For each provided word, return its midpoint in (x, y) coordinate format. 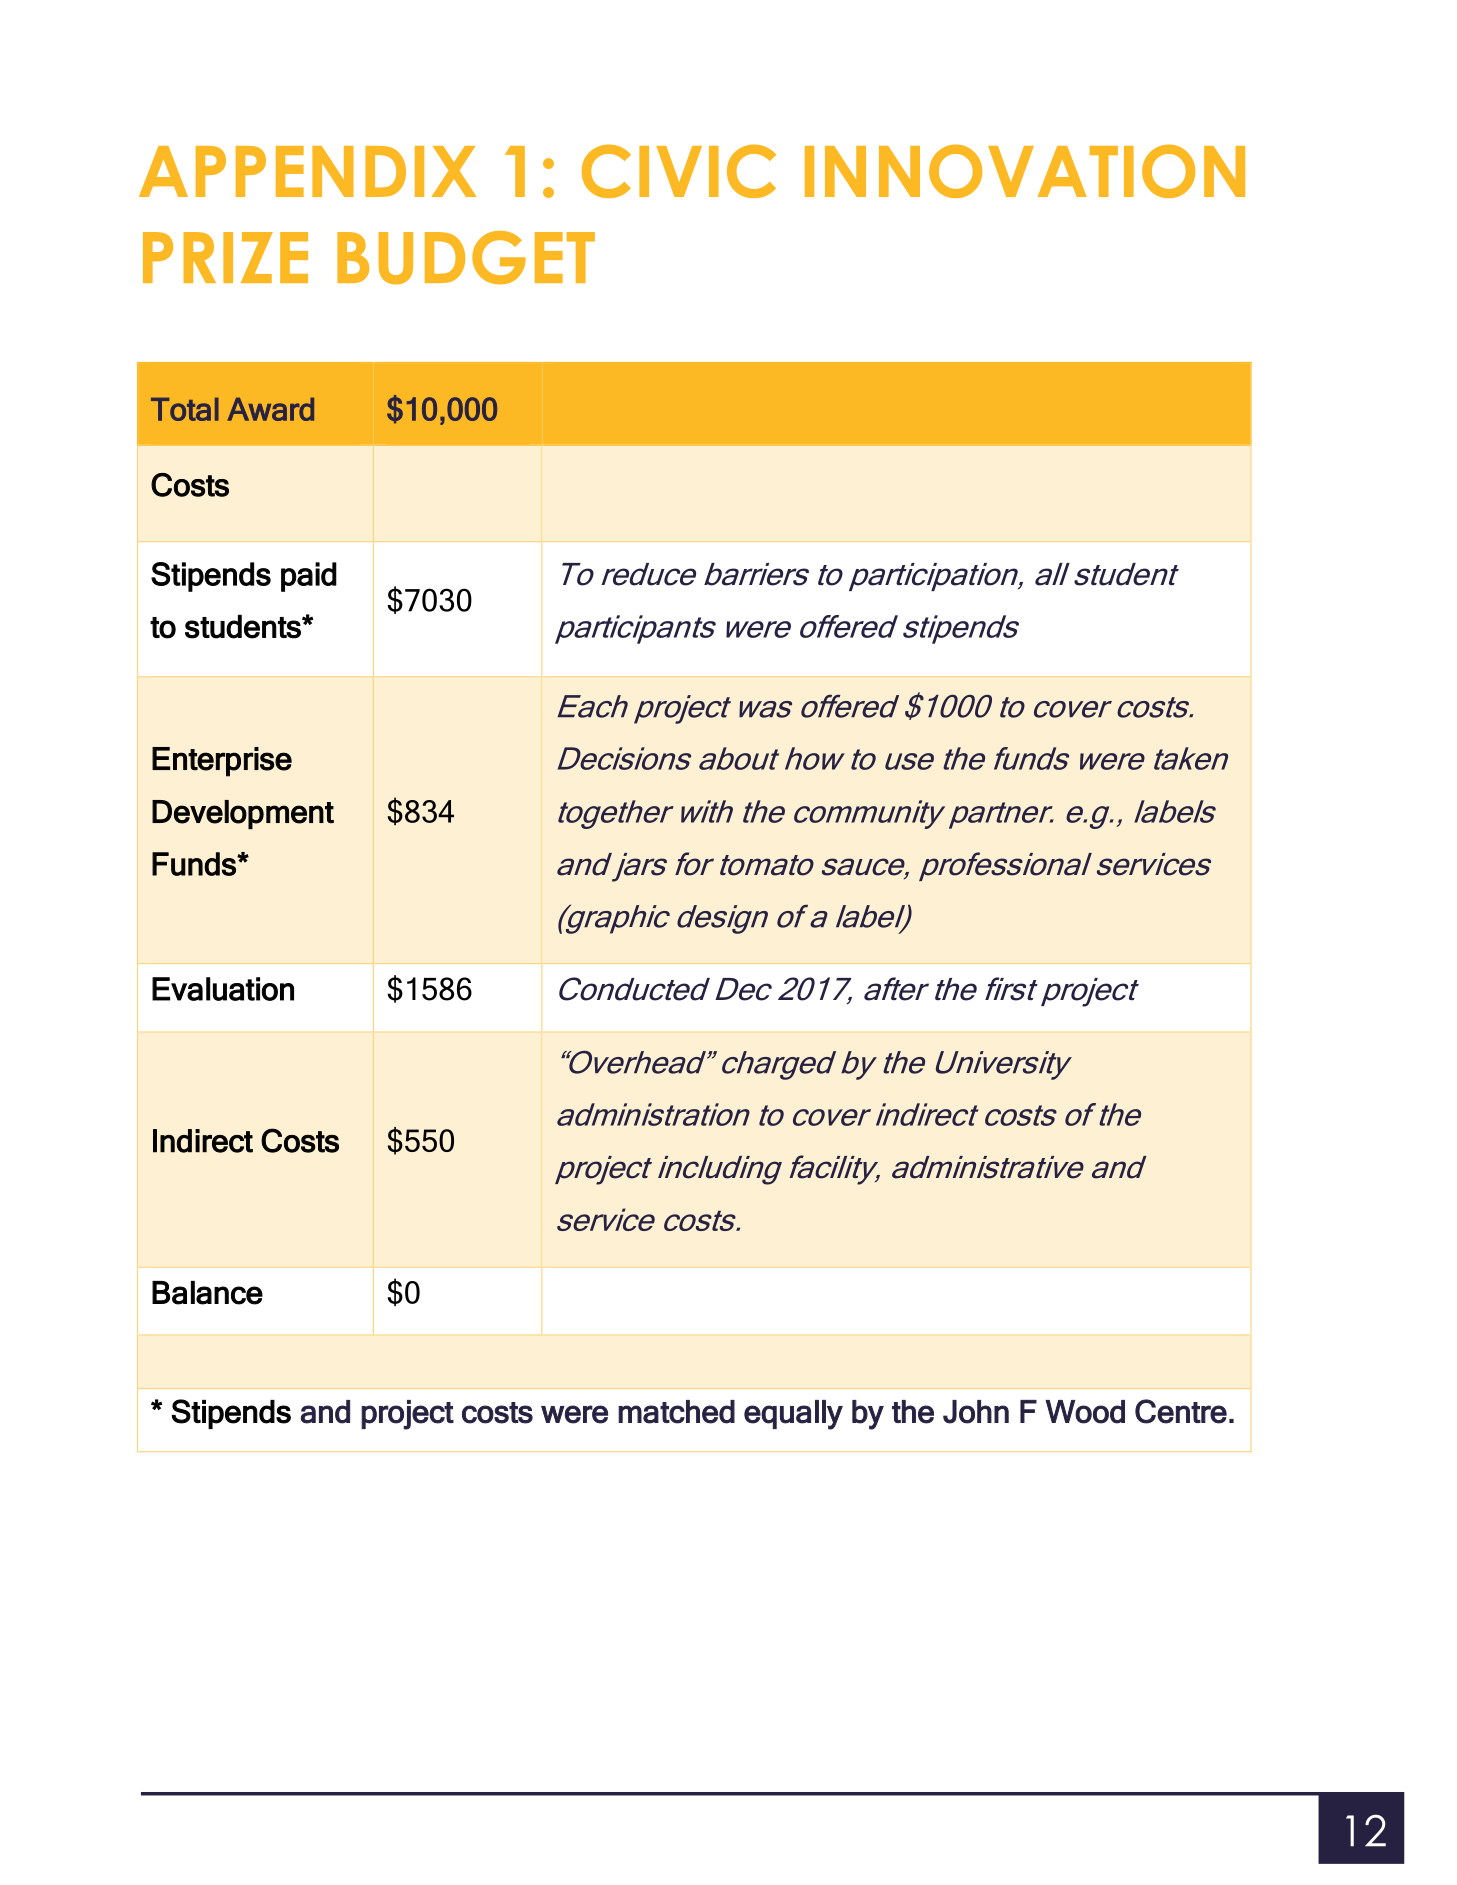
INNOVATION (1025, 171)
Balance (207, 1293)
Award (270, 409)
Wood (1085, 1412)
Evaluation (223, 989)
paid (309, 577)
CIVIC (679, 171)
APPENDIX (308, 171)
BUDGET (466, 258)
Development (243, 814)
